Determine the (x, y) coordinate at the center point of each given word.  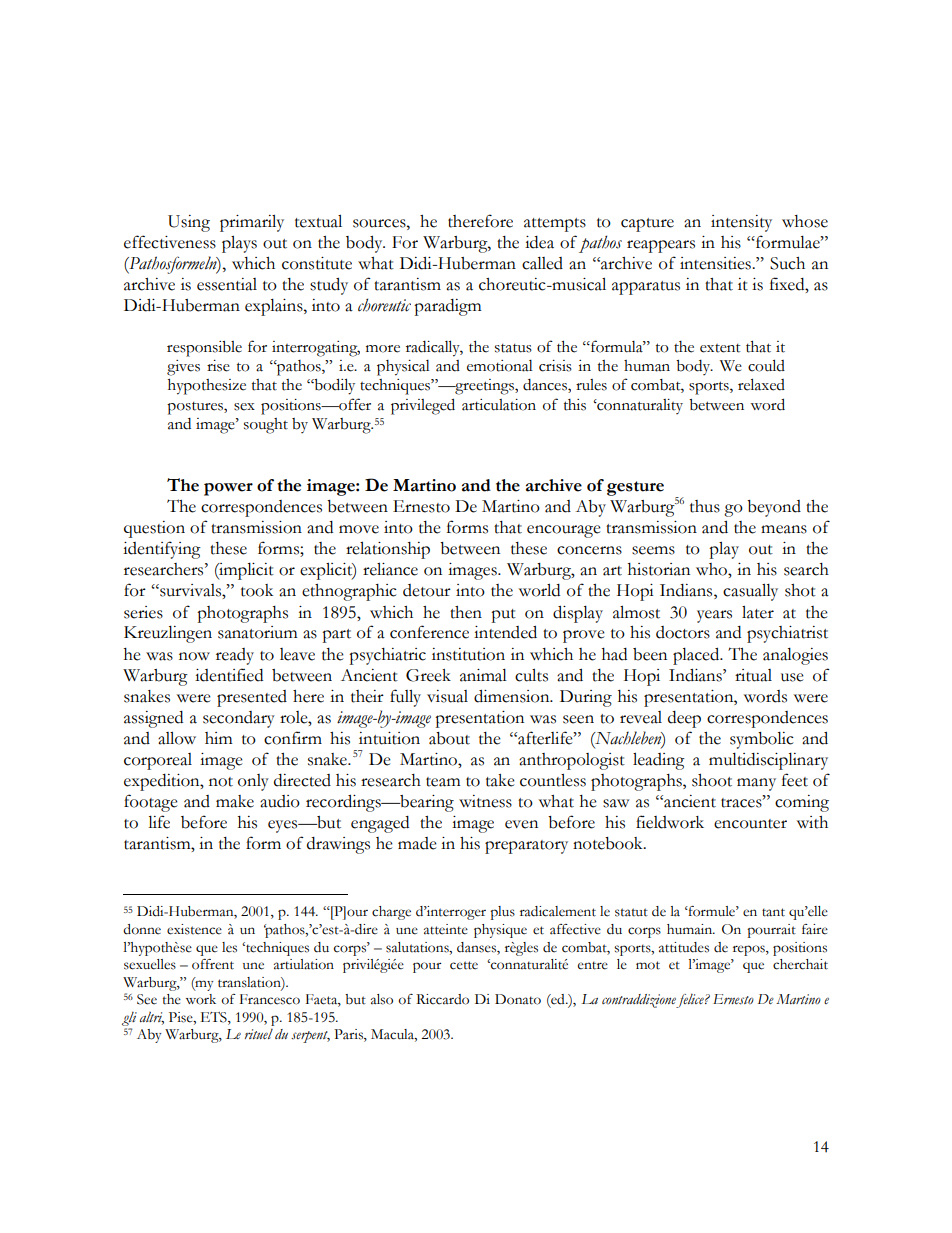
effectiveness (170, 242)
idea (539, 242)
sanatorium (257, 632)
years (714, 616)
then (466, 612)
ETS (215, 1017)
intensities (716, 263)
